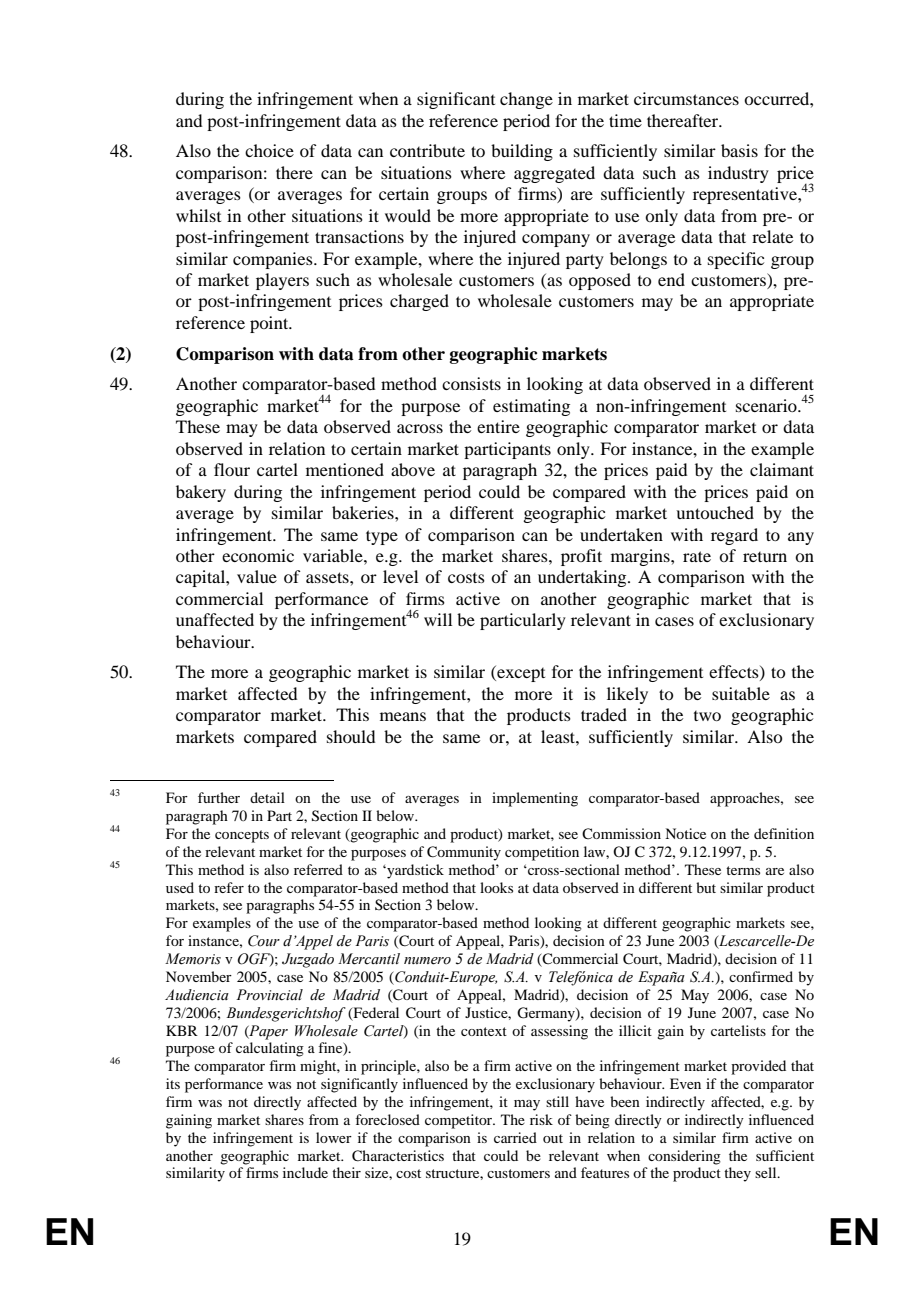  I want to click on detail, so click(267, 797).
